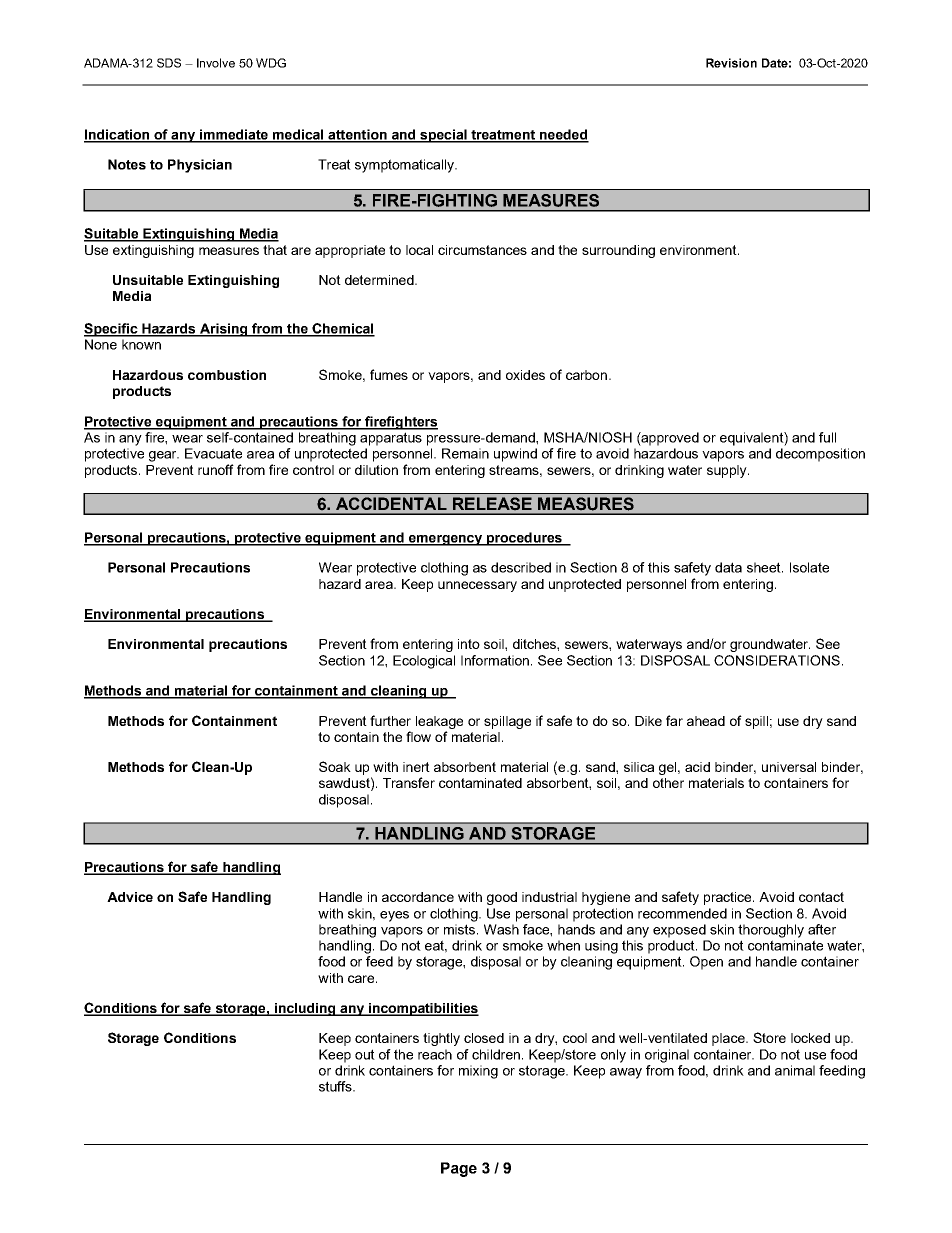 This document has width=952, height=1233. I want to click on Revision, so click(731, 63).
